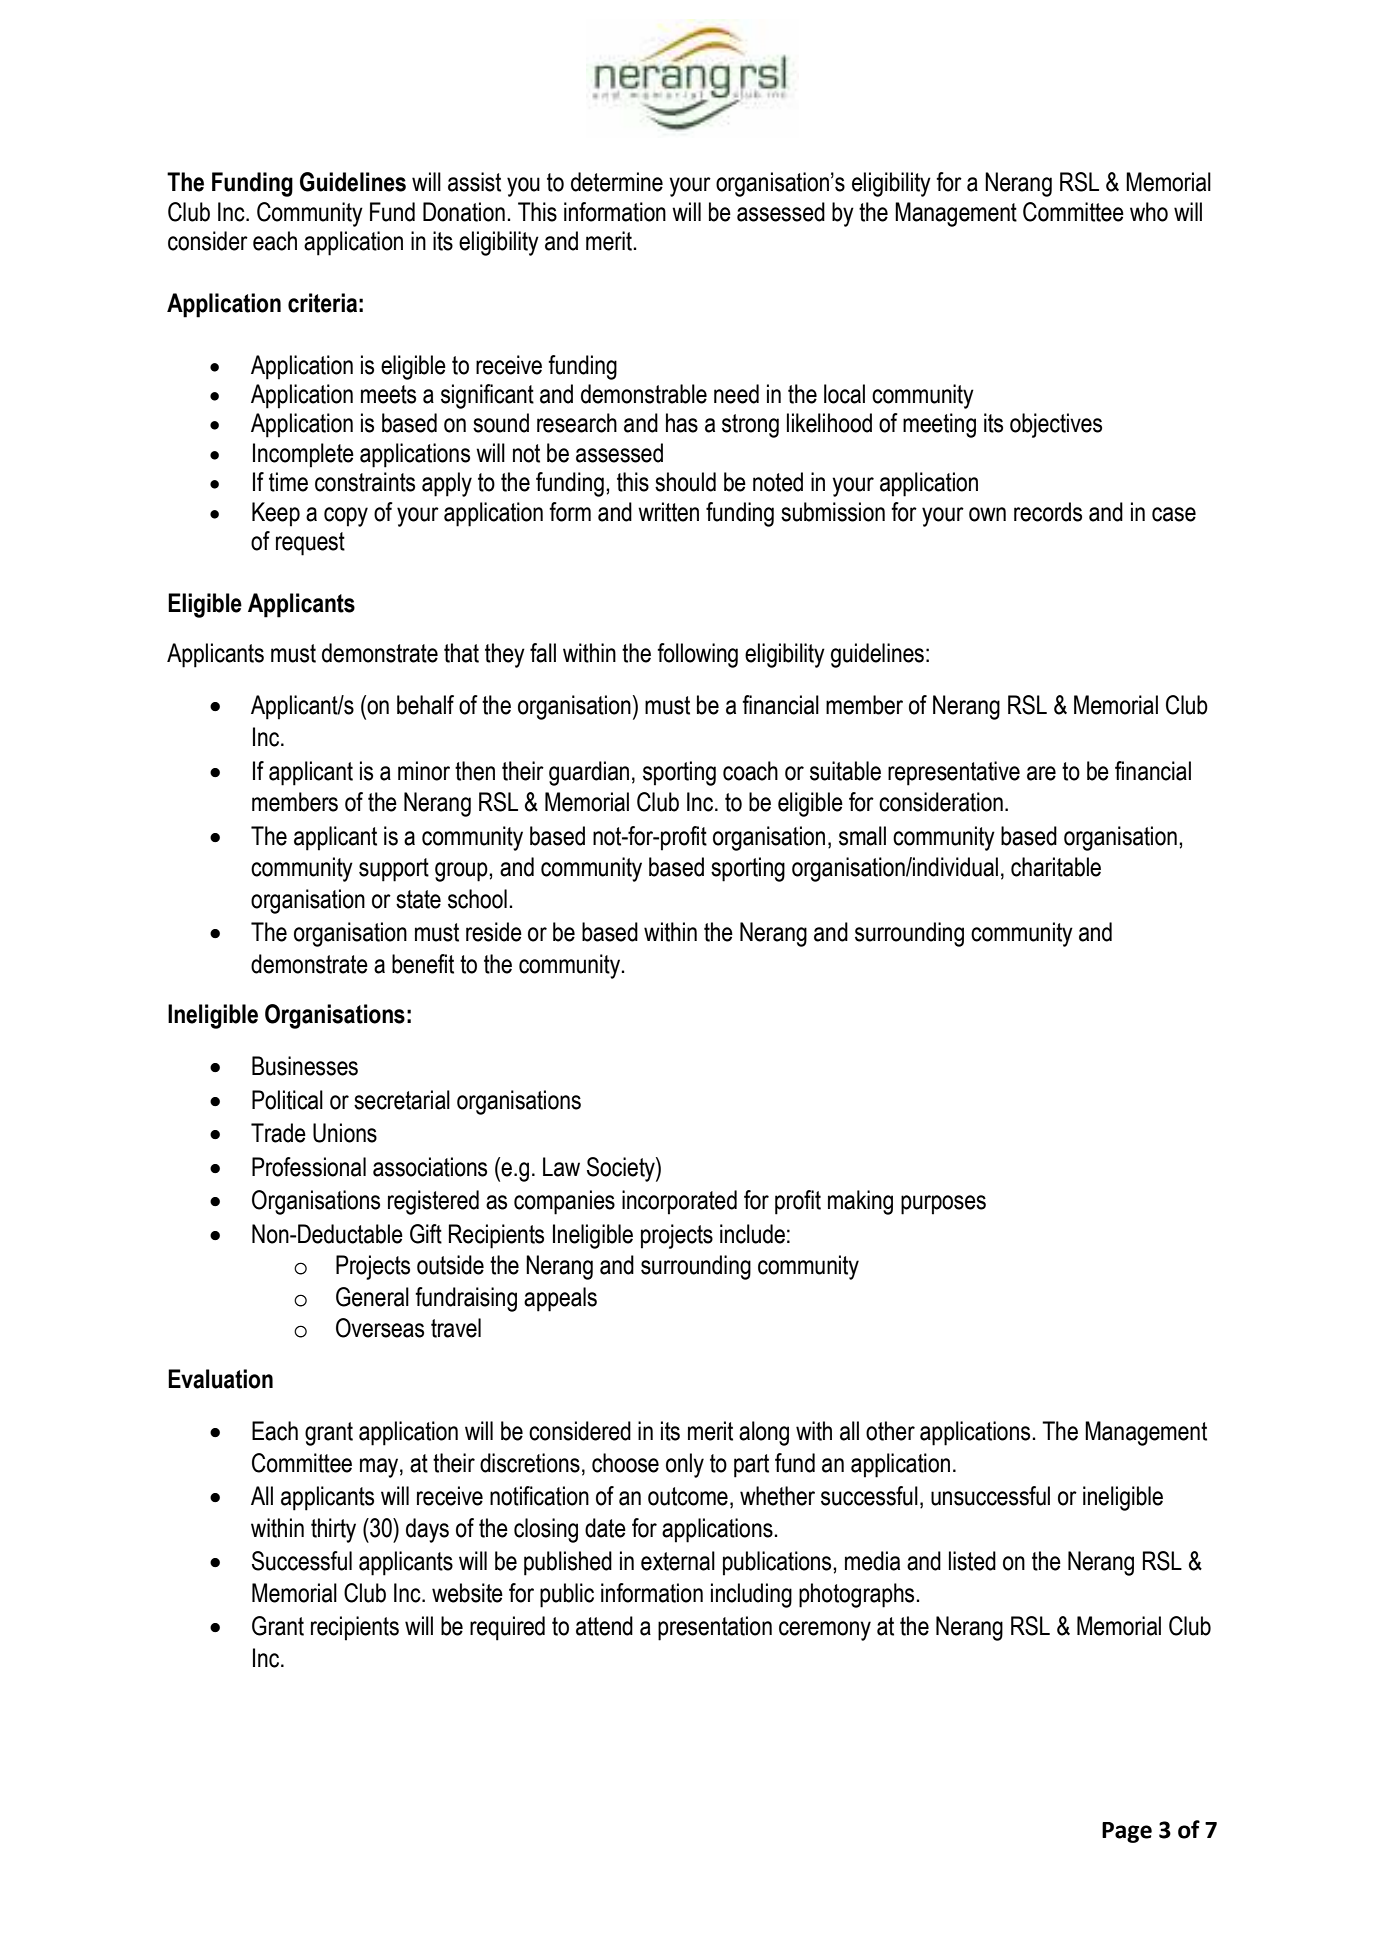 This document has height=1958, width=1385. I want to click on other, so click(890, 1431).
